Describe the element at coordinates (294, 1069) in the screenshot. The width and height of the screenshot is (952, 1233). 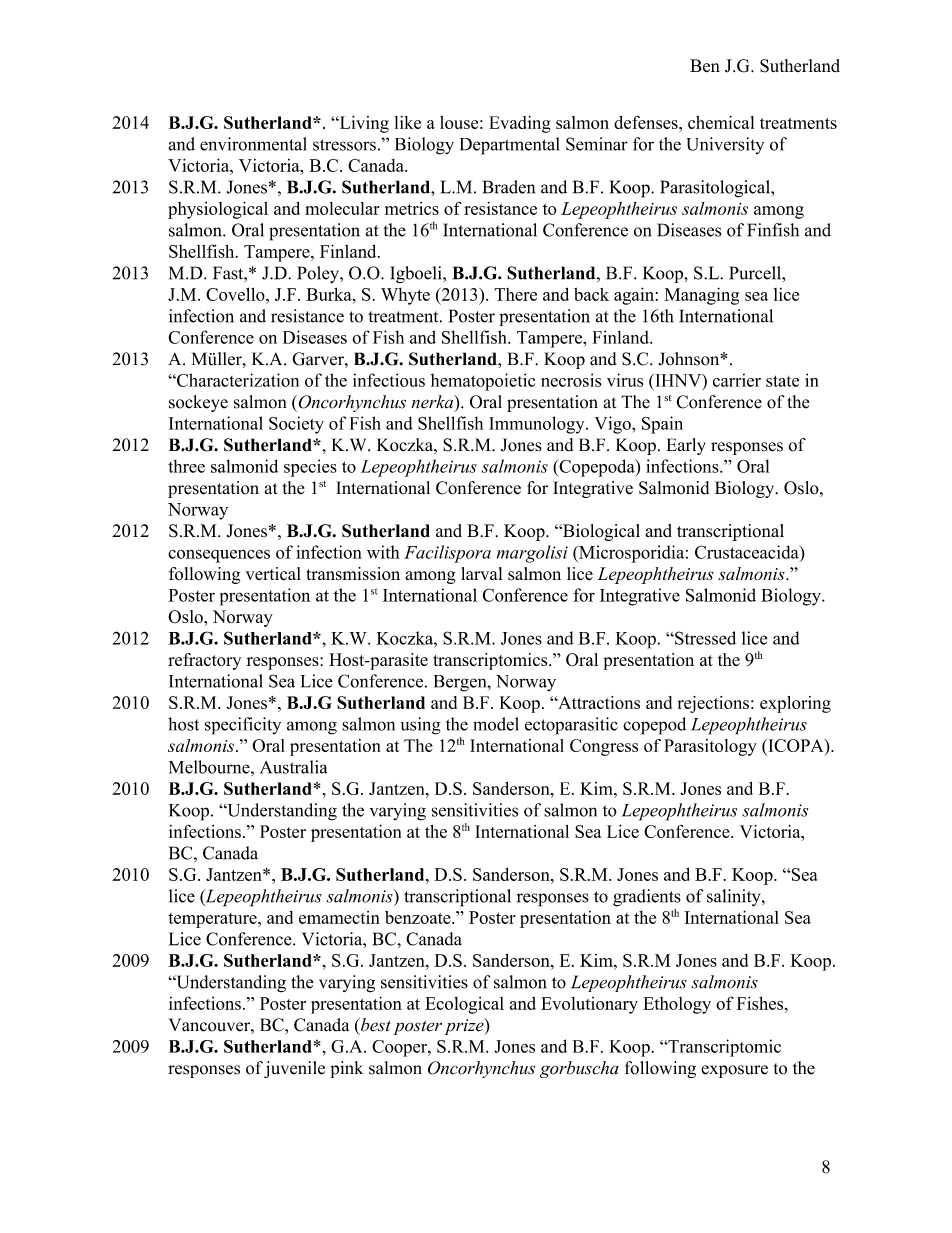
I see `juvenile` at that location.
